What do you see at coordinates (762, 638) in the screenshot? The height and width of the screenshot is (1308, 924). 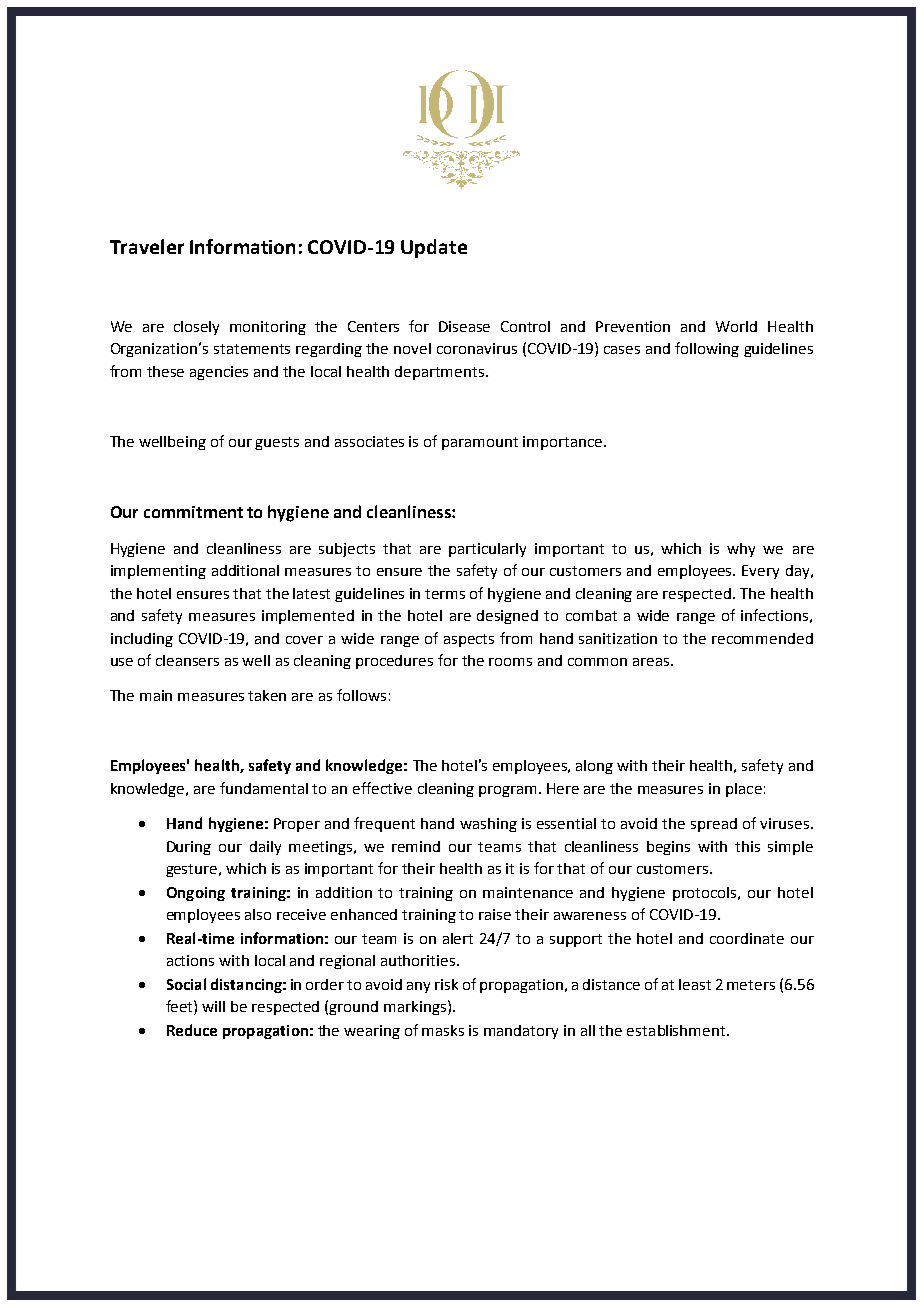 I see `recommended` at bounding box center [762, 638].
